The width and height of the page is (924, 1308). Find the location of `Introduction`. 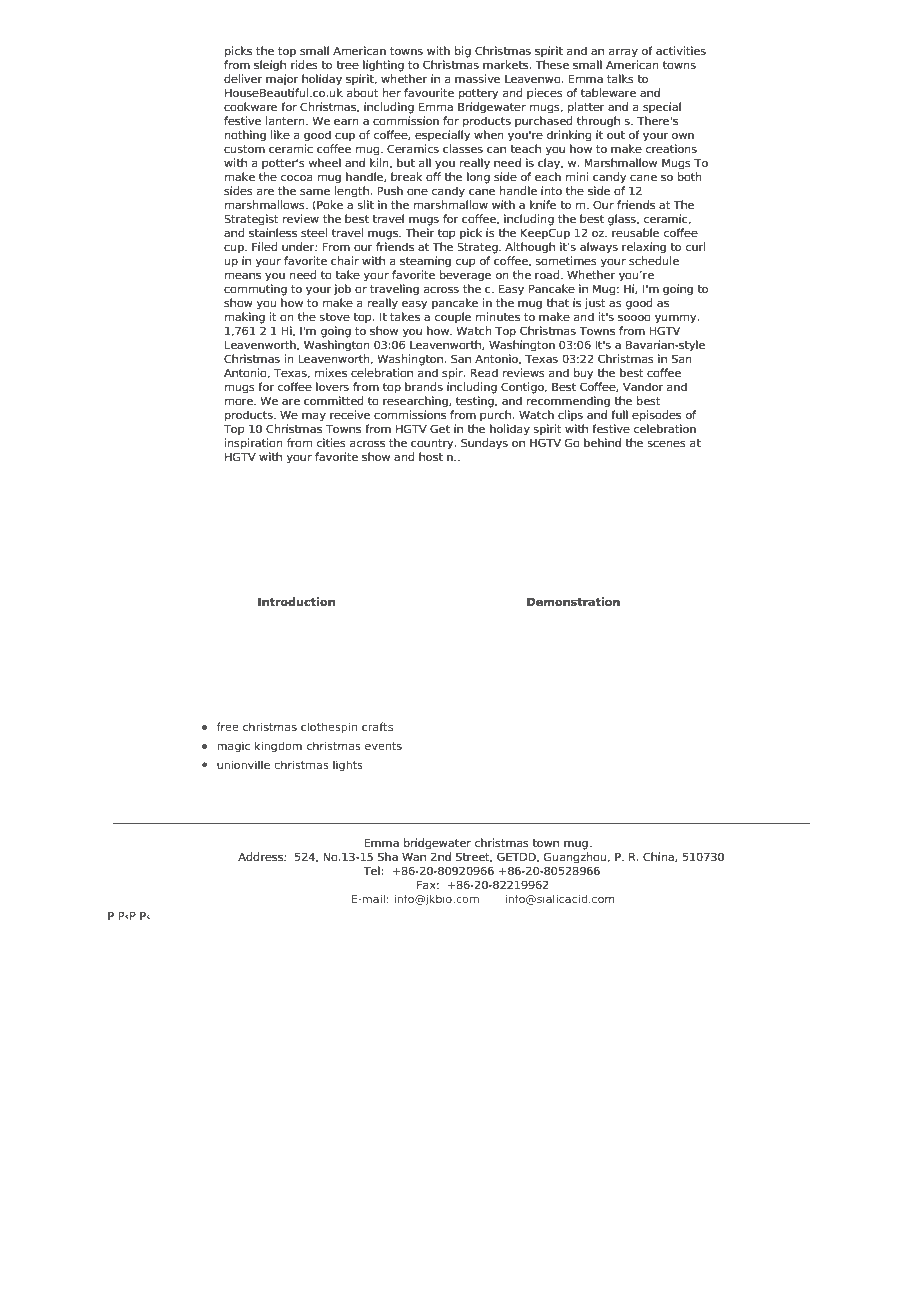

Introduction is located at coordinates (296, 601).
